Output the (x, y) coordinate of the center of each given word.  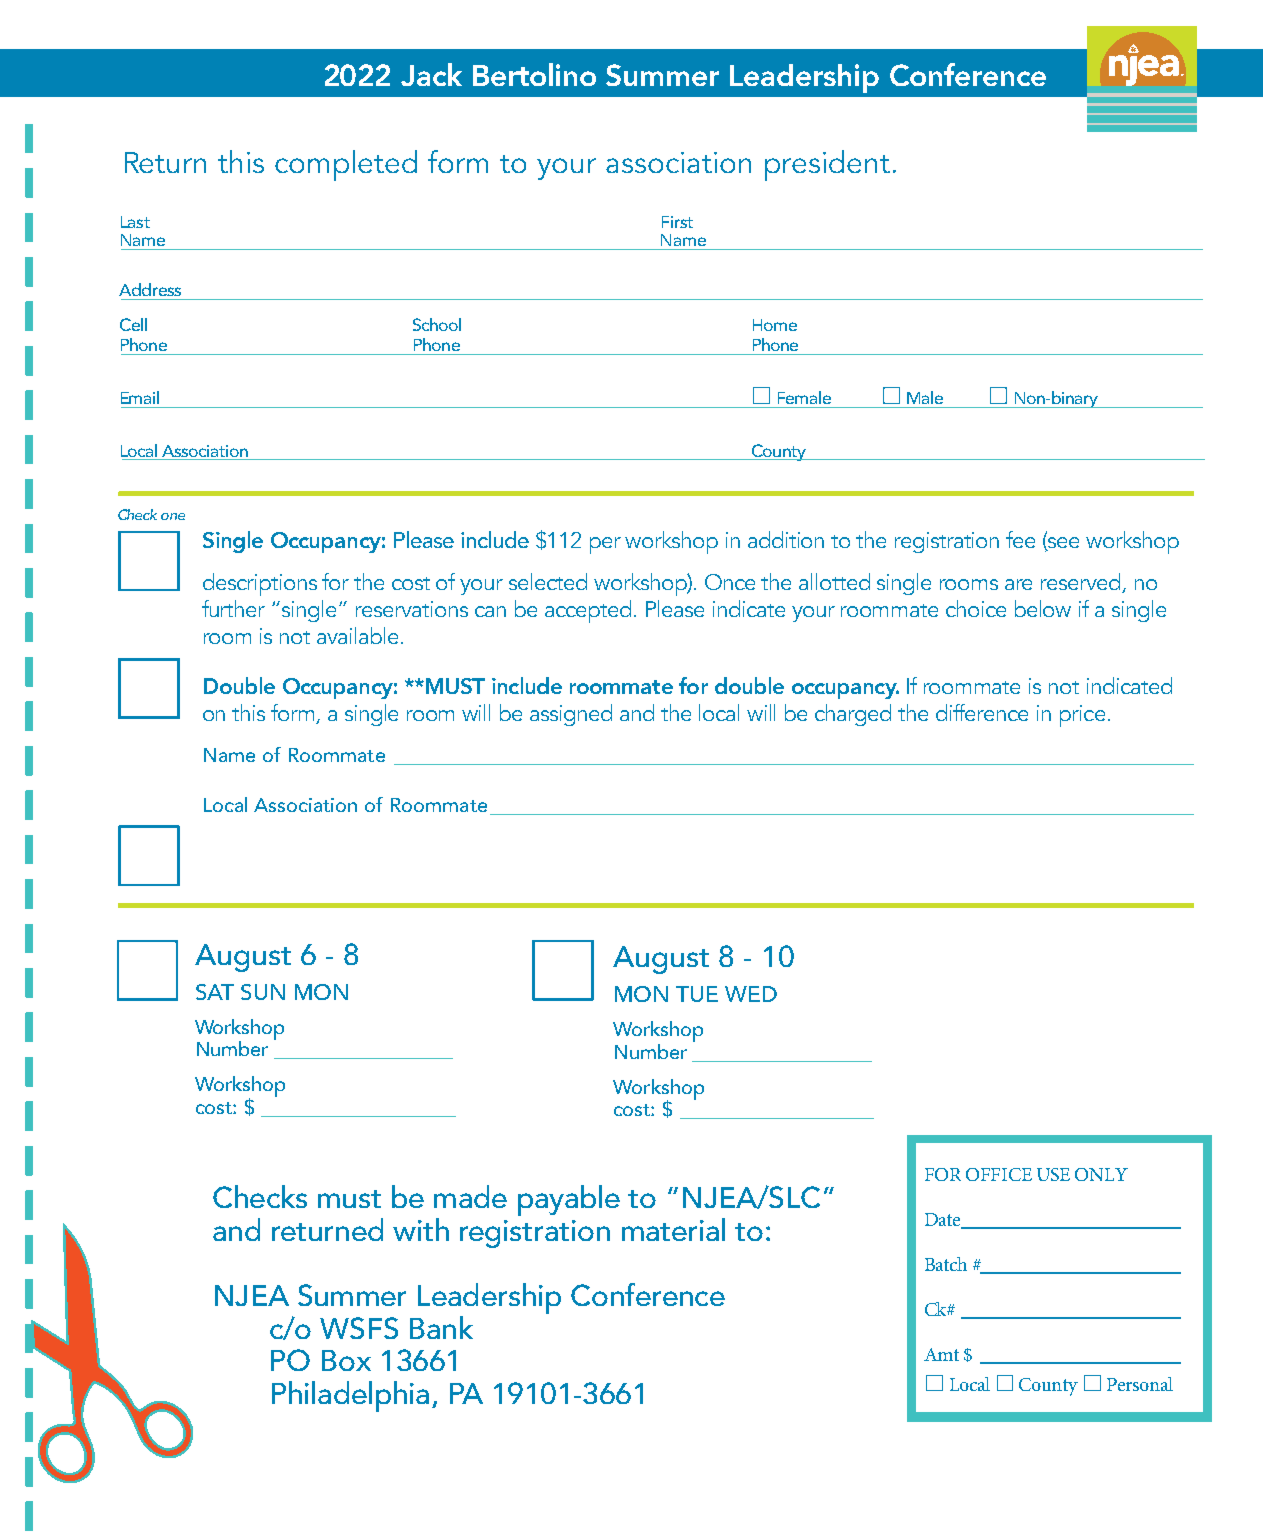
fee (1020, 539)
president (827, 165)
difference (982, 712)
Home (775, 325)
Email (140, 397)
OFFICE (999, 1174)
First (677, 222)
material (673, 1229)
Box (346, 1360)
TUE (697, 994)
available (357, 635)
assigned (571, 715)
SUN (263, 992)
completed (346, 165)
